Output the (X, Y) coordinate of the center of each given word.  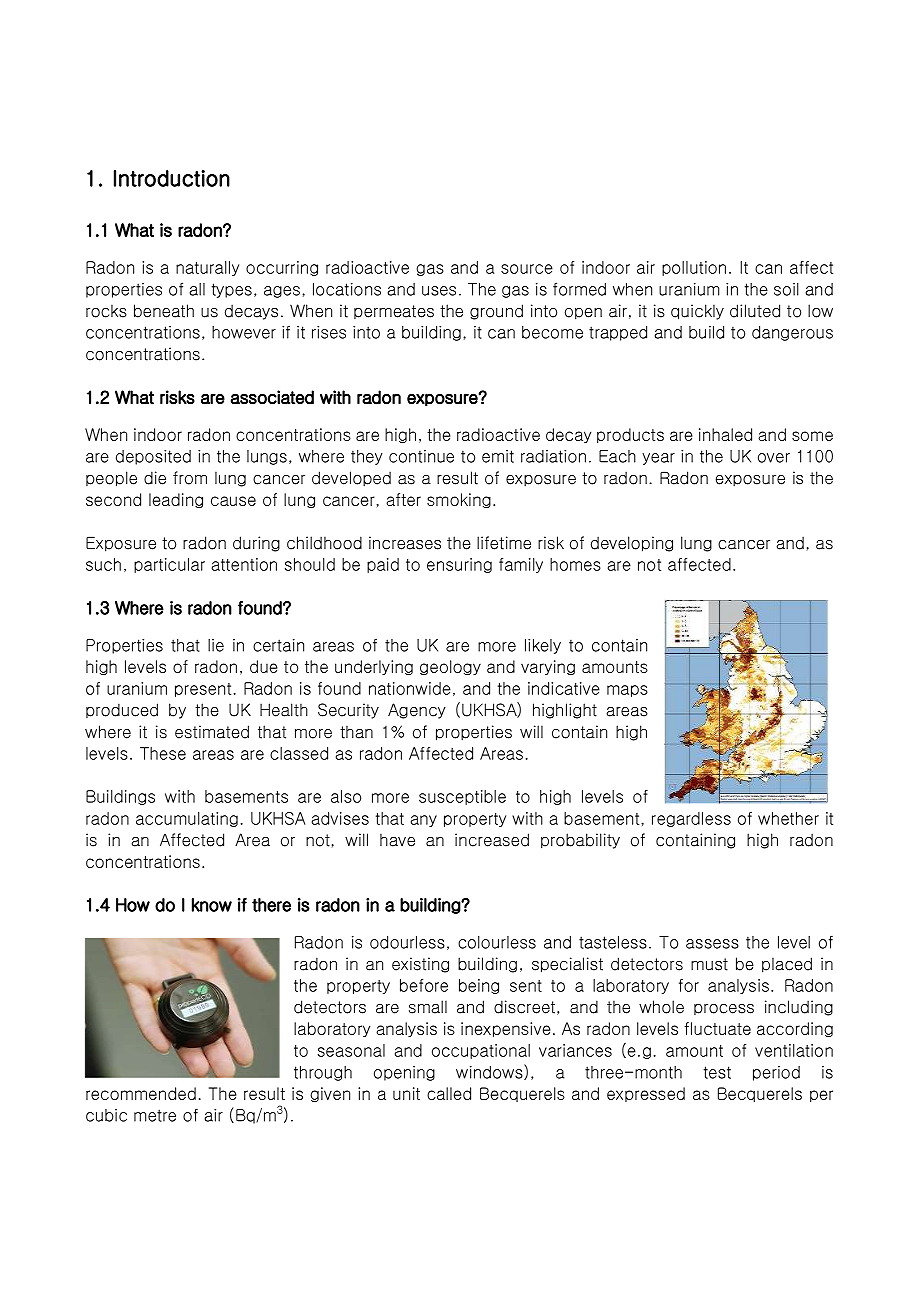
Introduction (172, 178)
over (774, 458)
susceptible (462, 797)
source (527, 269)
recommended (141, 1093)
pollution (694, 268)
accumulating (187, 819)
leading (176, 500)
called (449, 1093)
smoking (459, 500)
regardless (691, 819)
